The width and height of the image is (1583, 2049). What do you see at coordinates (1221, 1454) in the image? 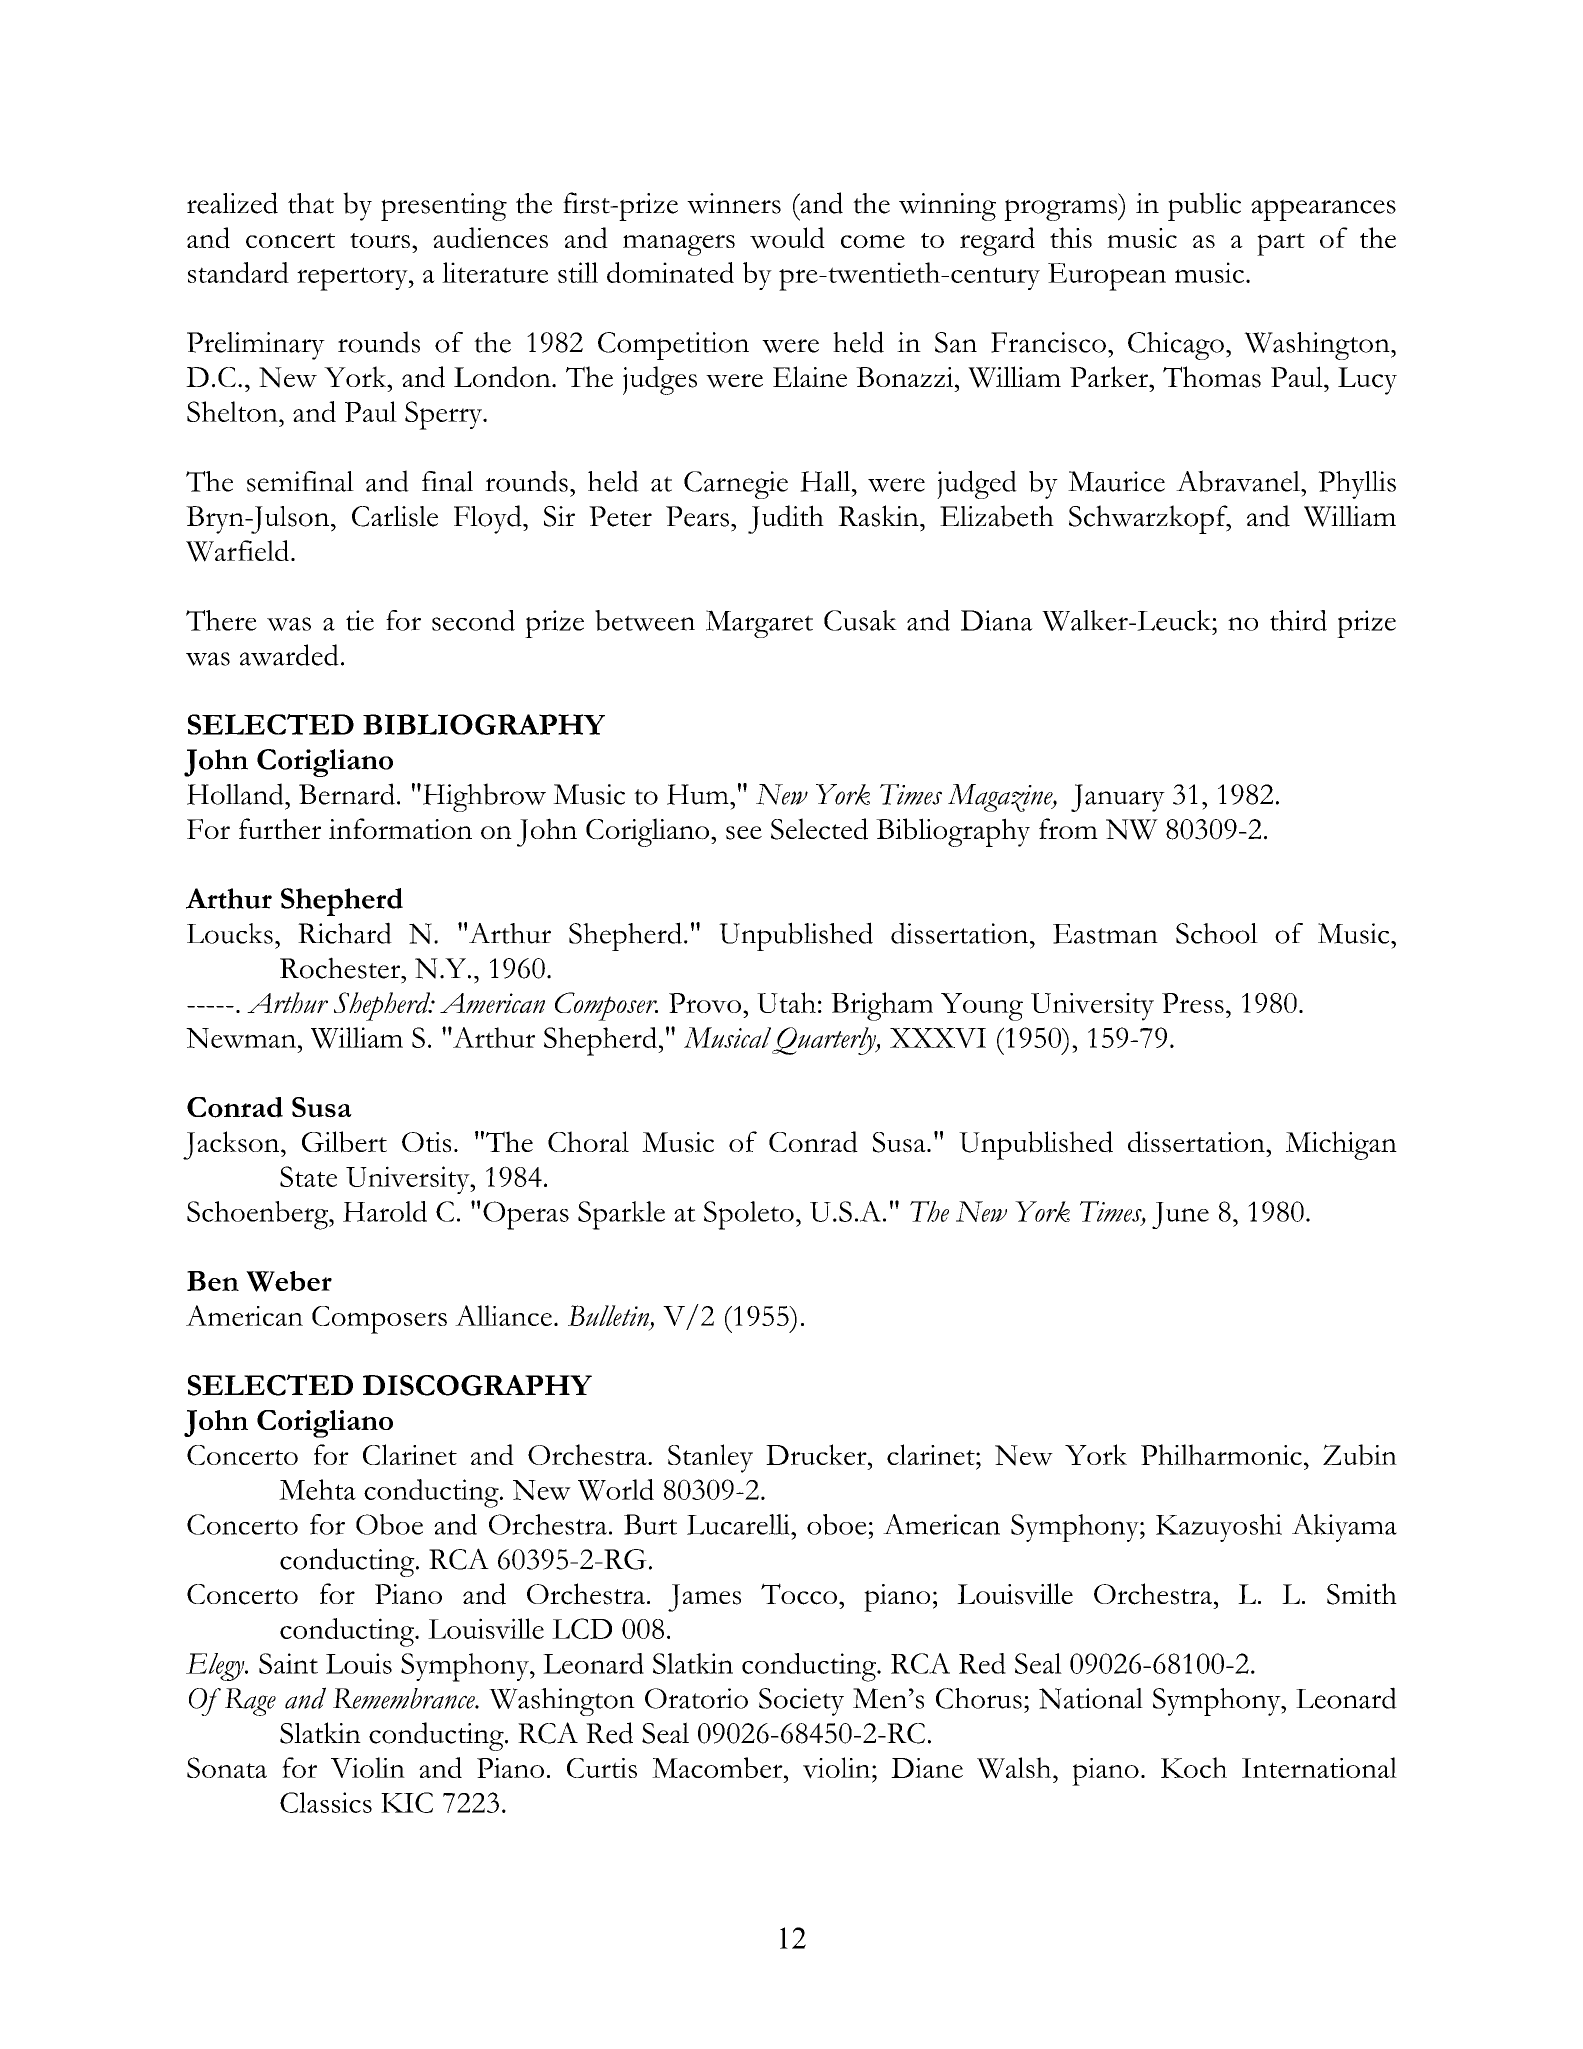
I see `Philharmonic` at bounding box center [1221, 1454].
